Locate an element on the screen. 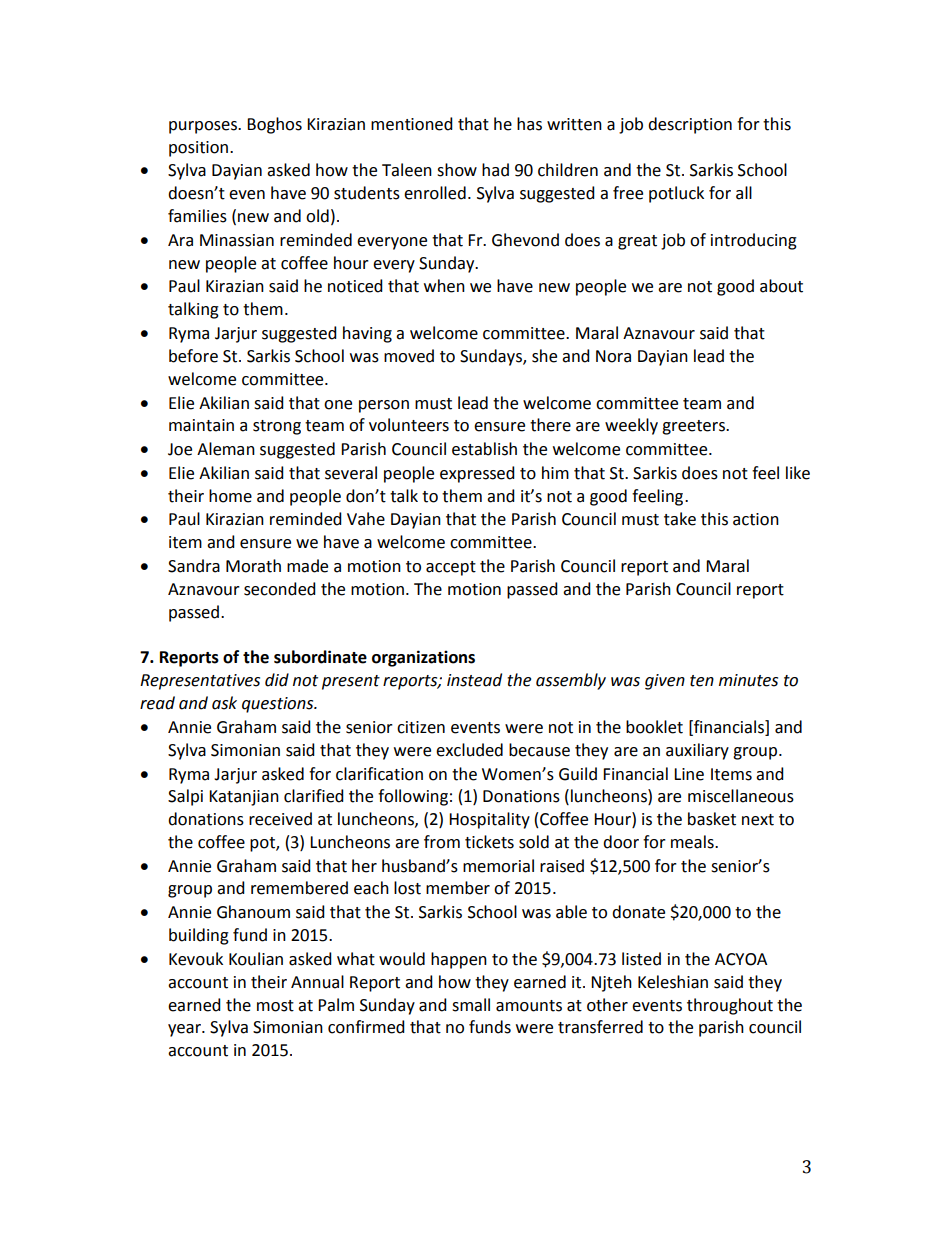 The height and width of the screenshot is (1233, 952). auxiliary is located at coordinates (697, 751).
